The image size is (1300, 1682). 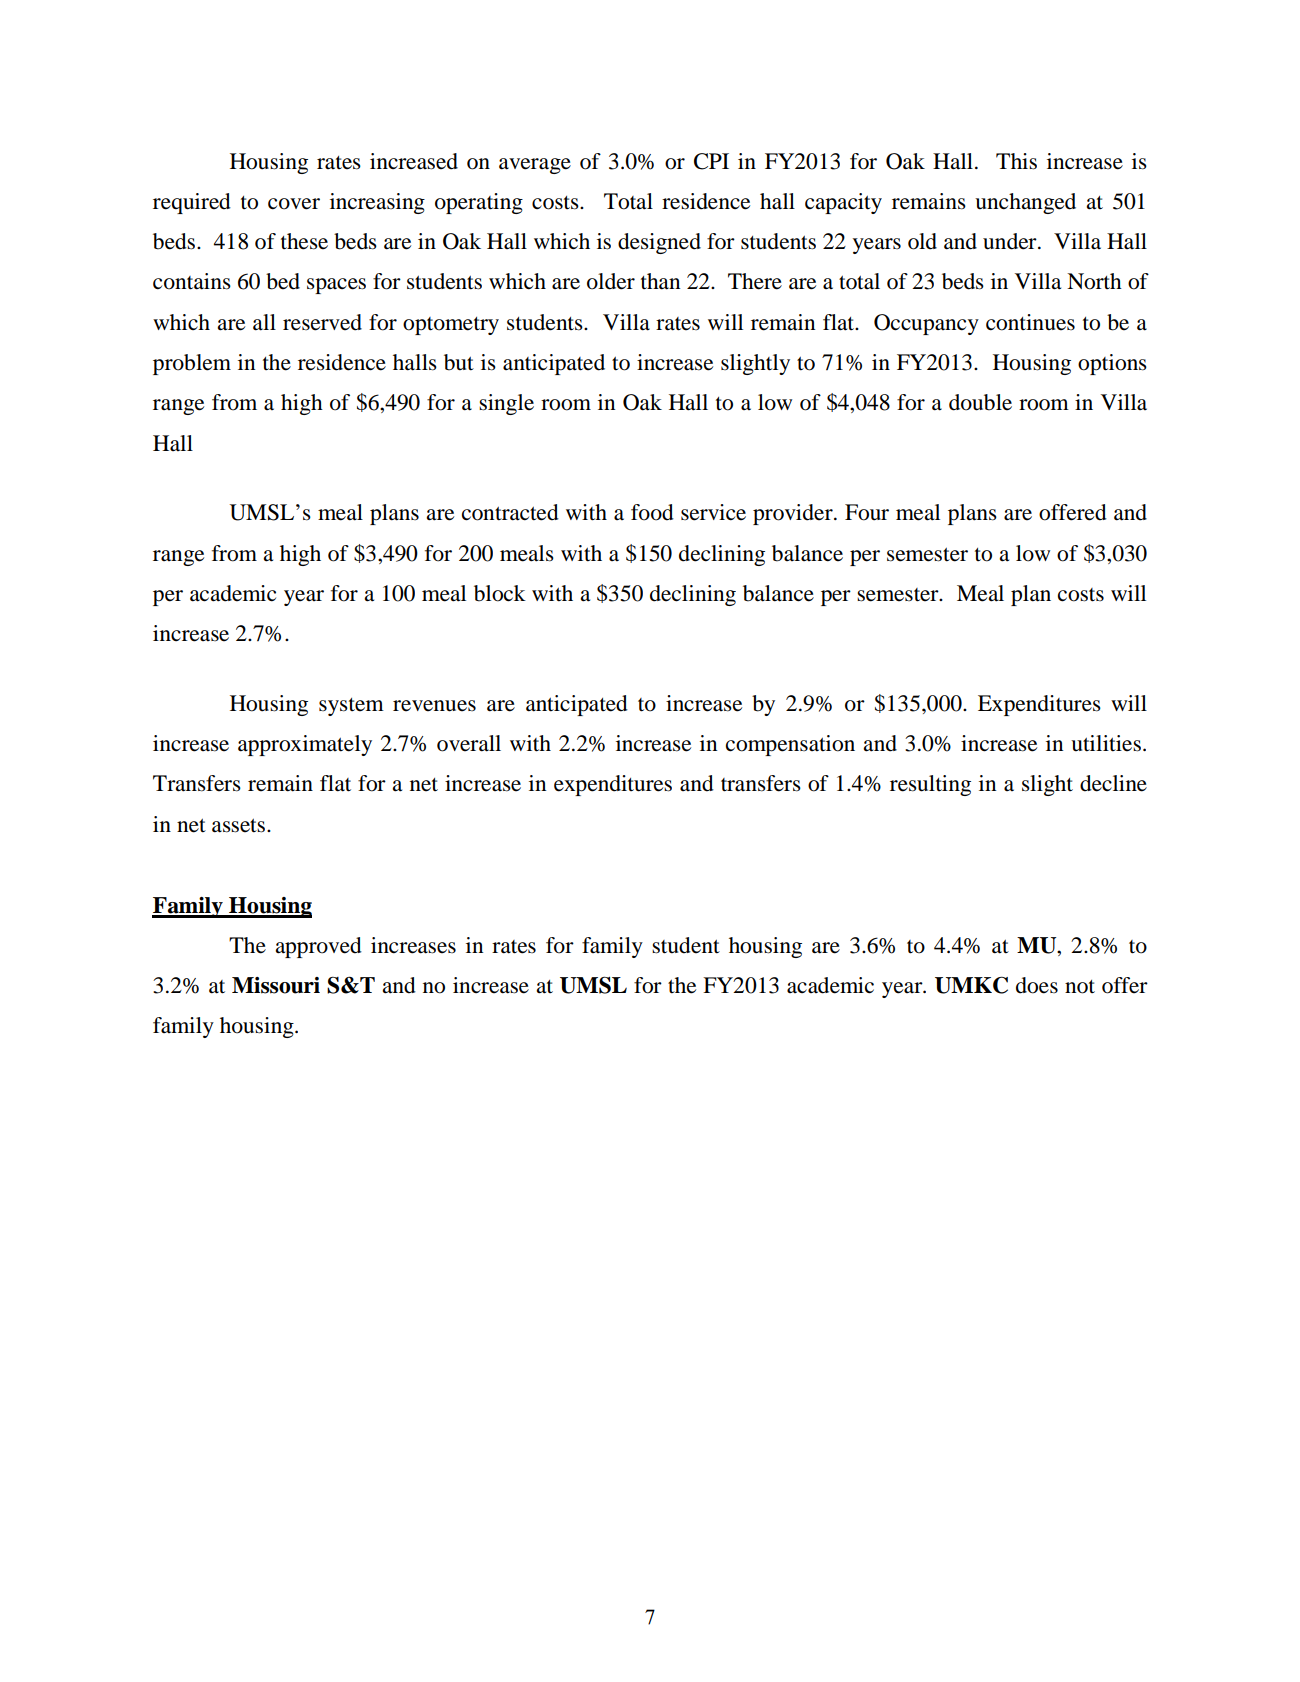 I want to click on problem, so click(x=192, y=364).
